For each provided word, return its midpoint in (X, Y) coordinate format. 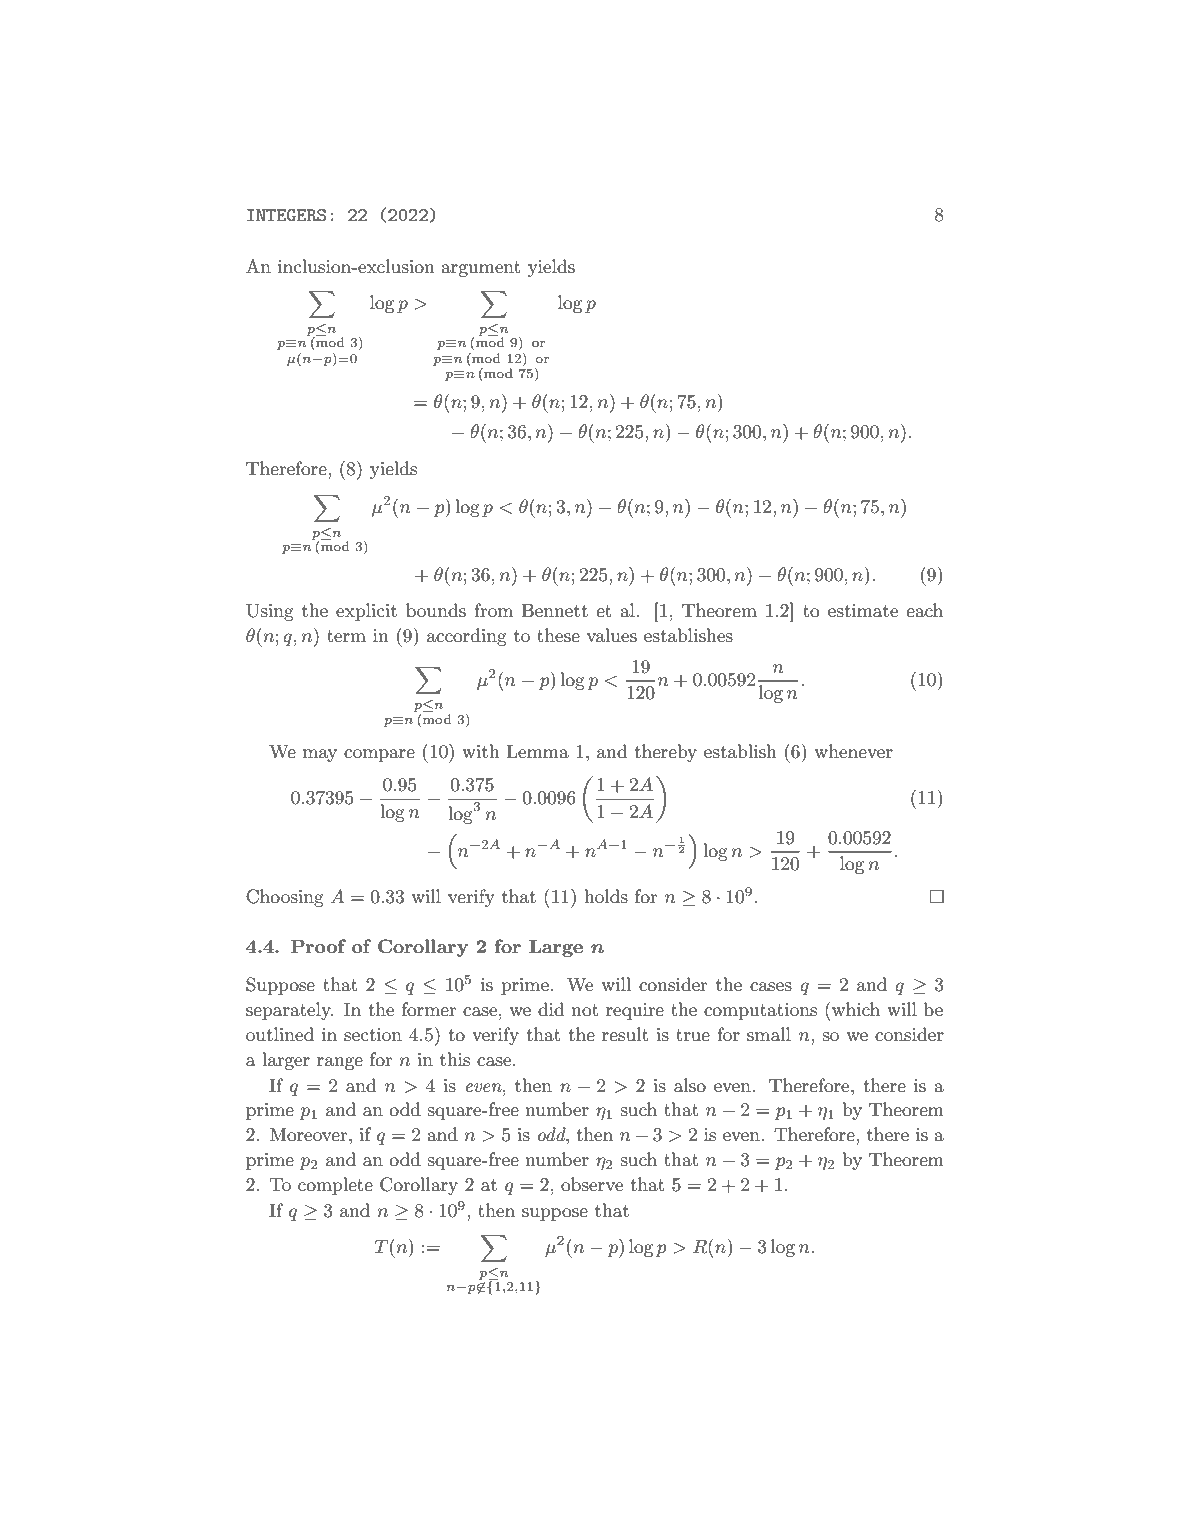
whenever (854, 751)
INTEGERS (286, 215)
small (769, 1034)
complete (335, 1186)
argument (480, 269)
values (612, 635)
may (320, 755)
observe (592, 1184)
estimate (863, 611)
